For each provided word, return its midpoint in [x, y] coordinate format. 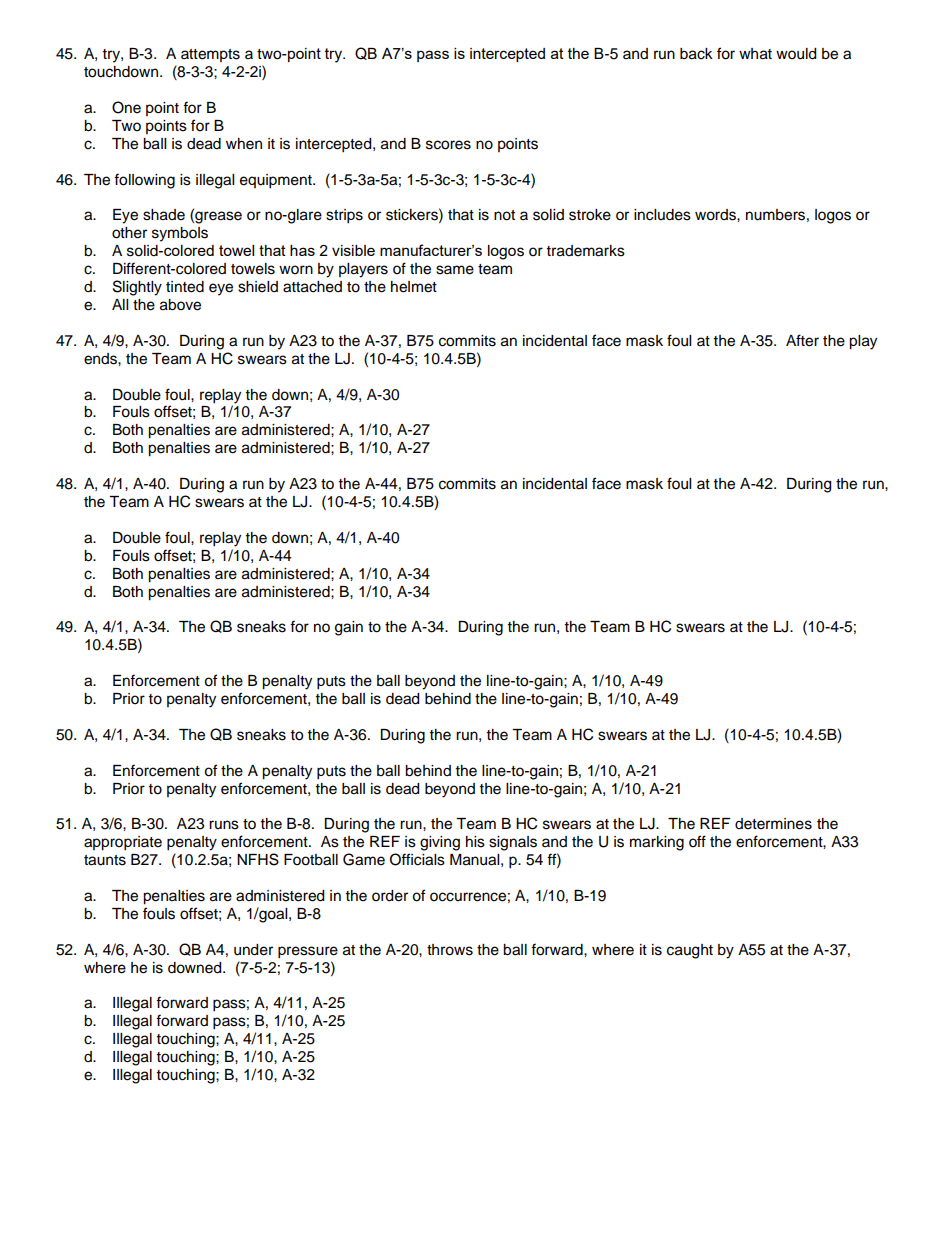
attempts [210, 55]
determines [773, 824]
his [475, 842]
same [455, 270]
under [253, 950]
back [696, 54]
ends [101, 359]
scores [448, 145]
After [802, 340]
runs [224, 825]
